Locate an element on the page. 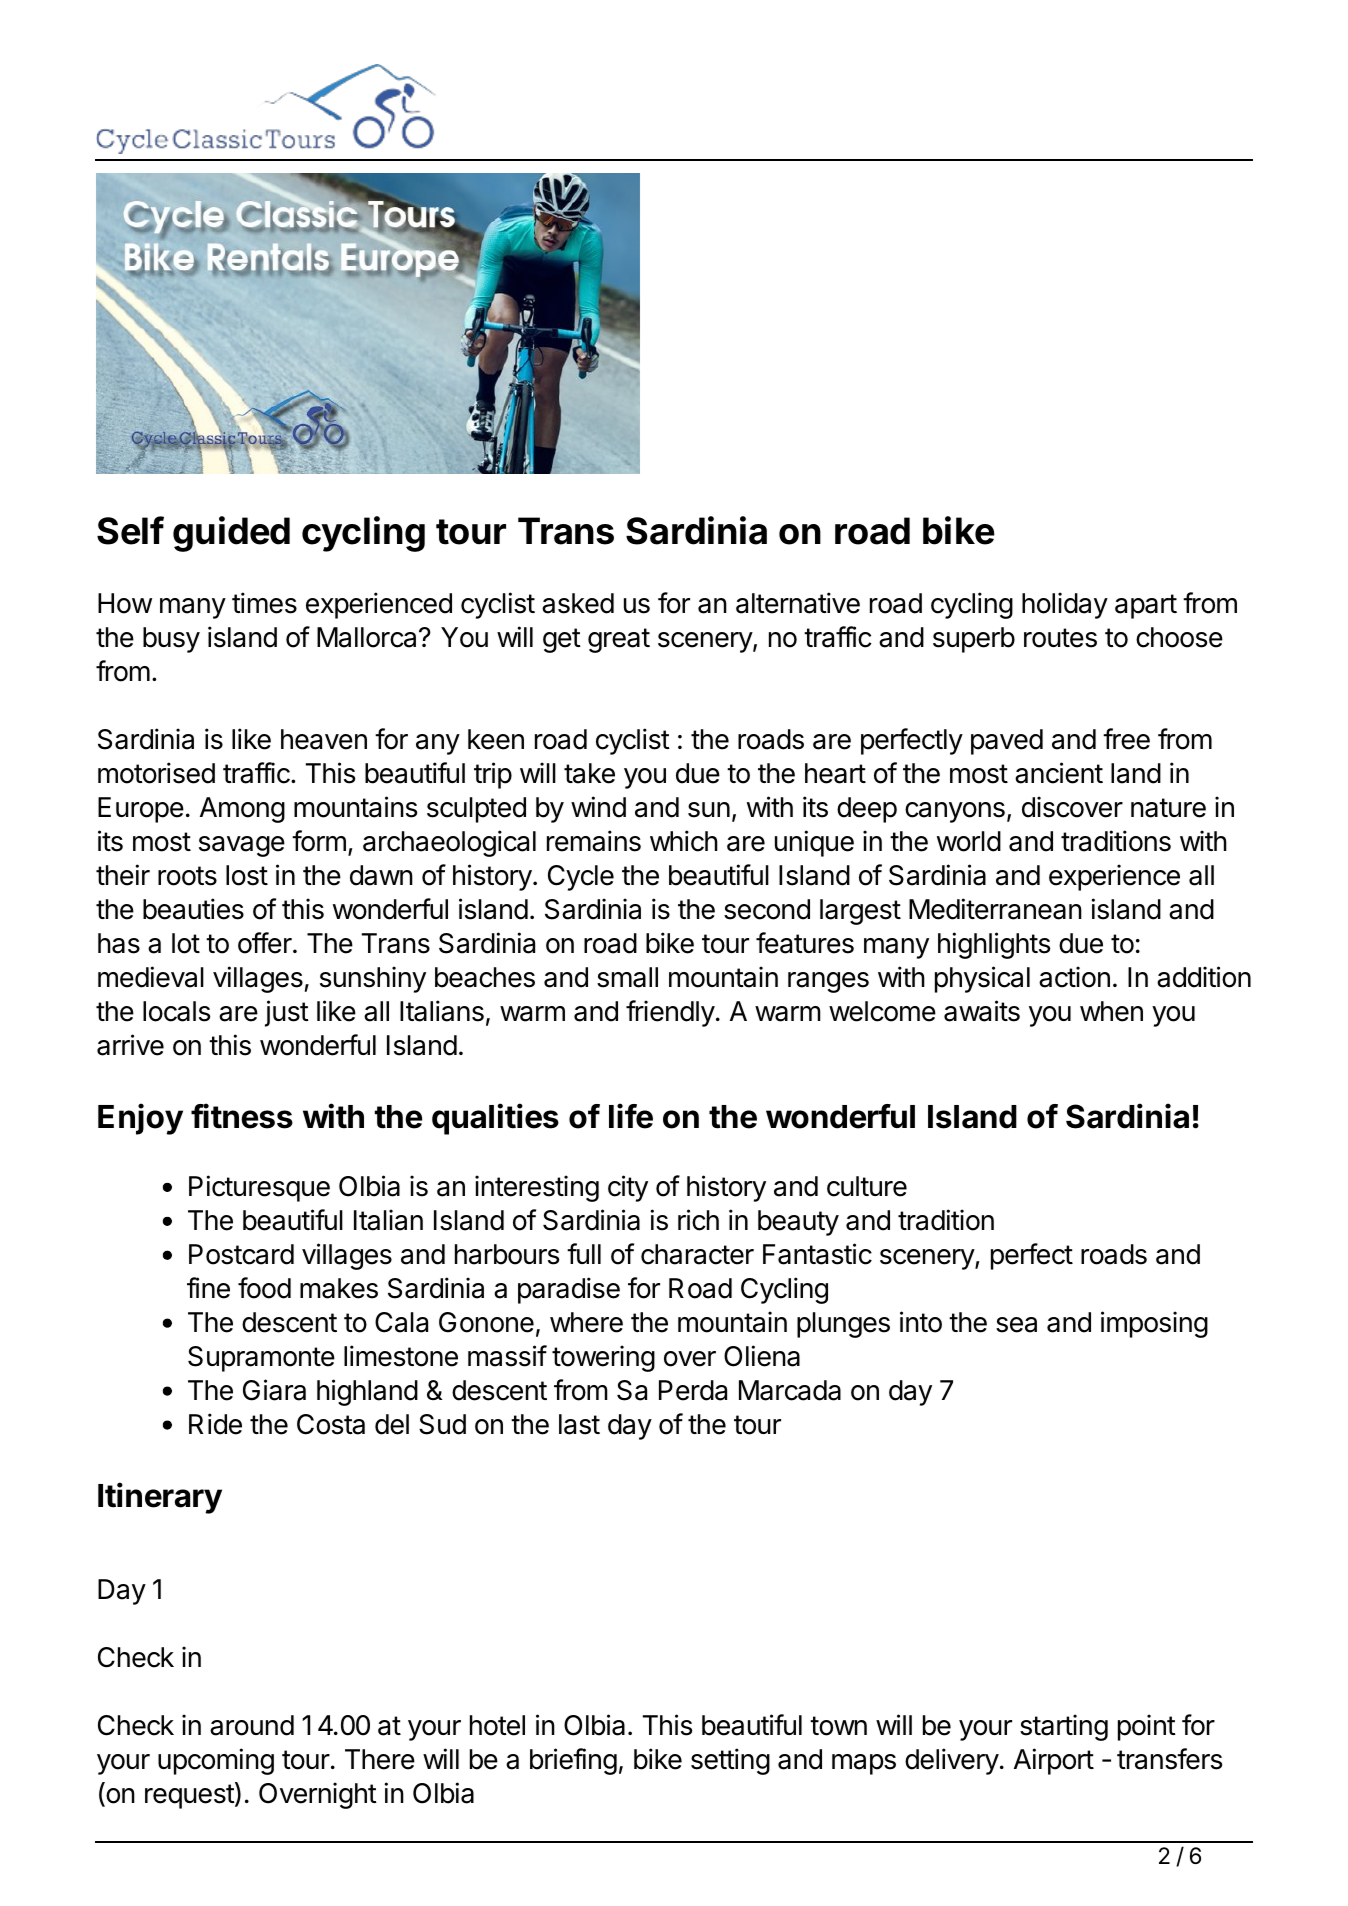  asked is located at coordinates (578, 603).
